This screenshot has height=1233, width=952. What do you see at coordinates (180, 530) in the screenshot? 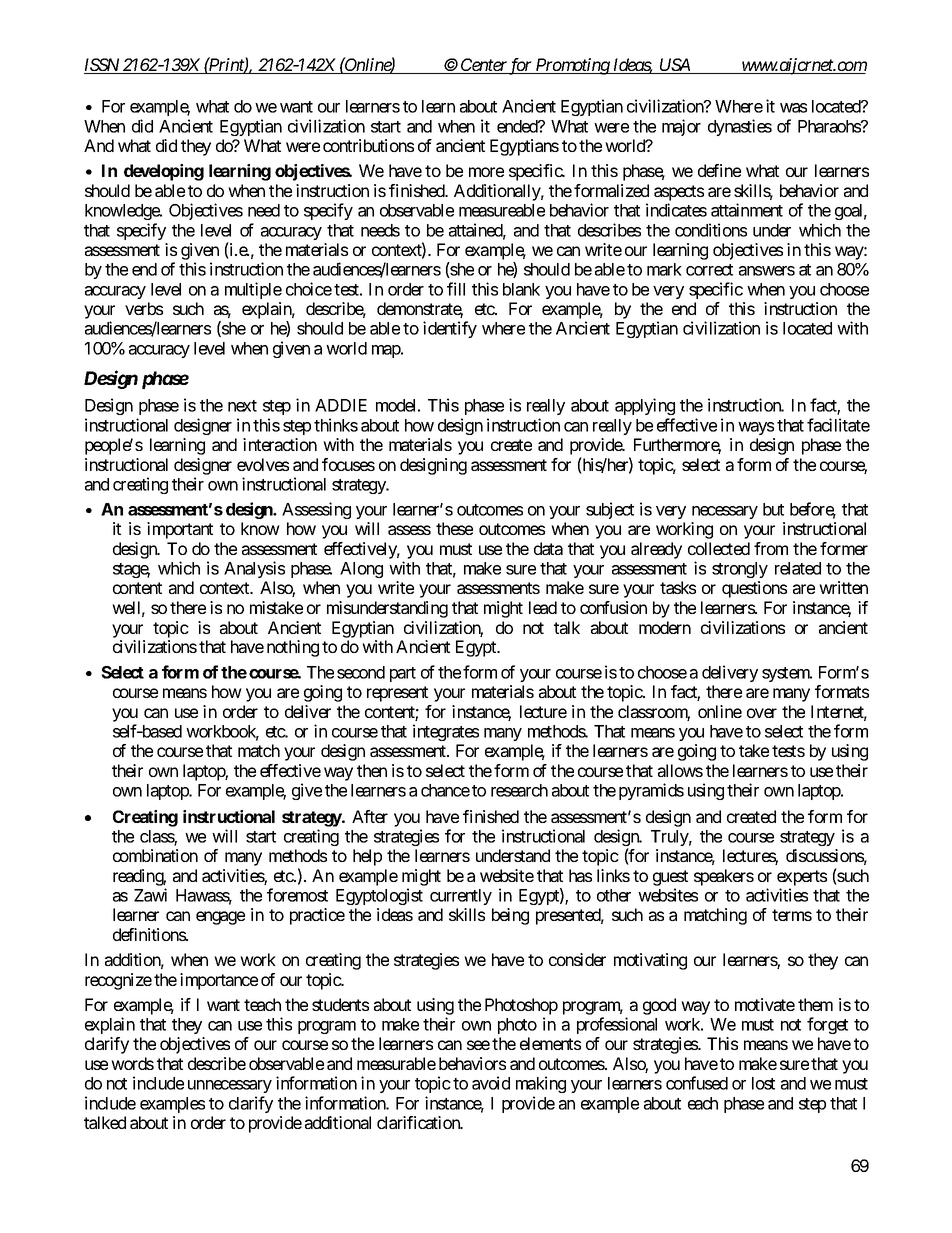
I see `important` at bounding box center [180, 530].
